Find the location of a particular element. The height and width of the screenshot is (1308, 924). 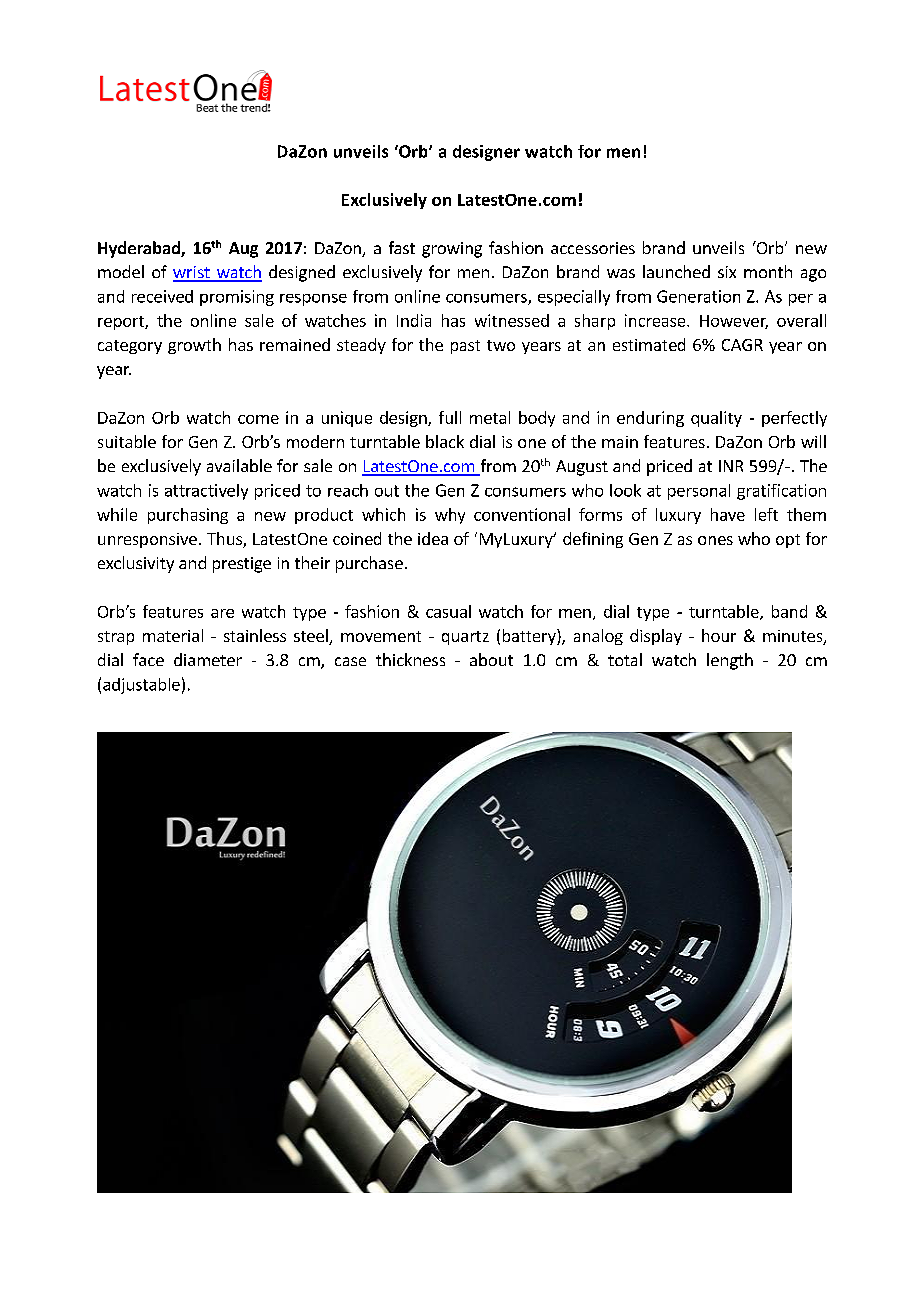

growth is located at coordinates (194, 346).
